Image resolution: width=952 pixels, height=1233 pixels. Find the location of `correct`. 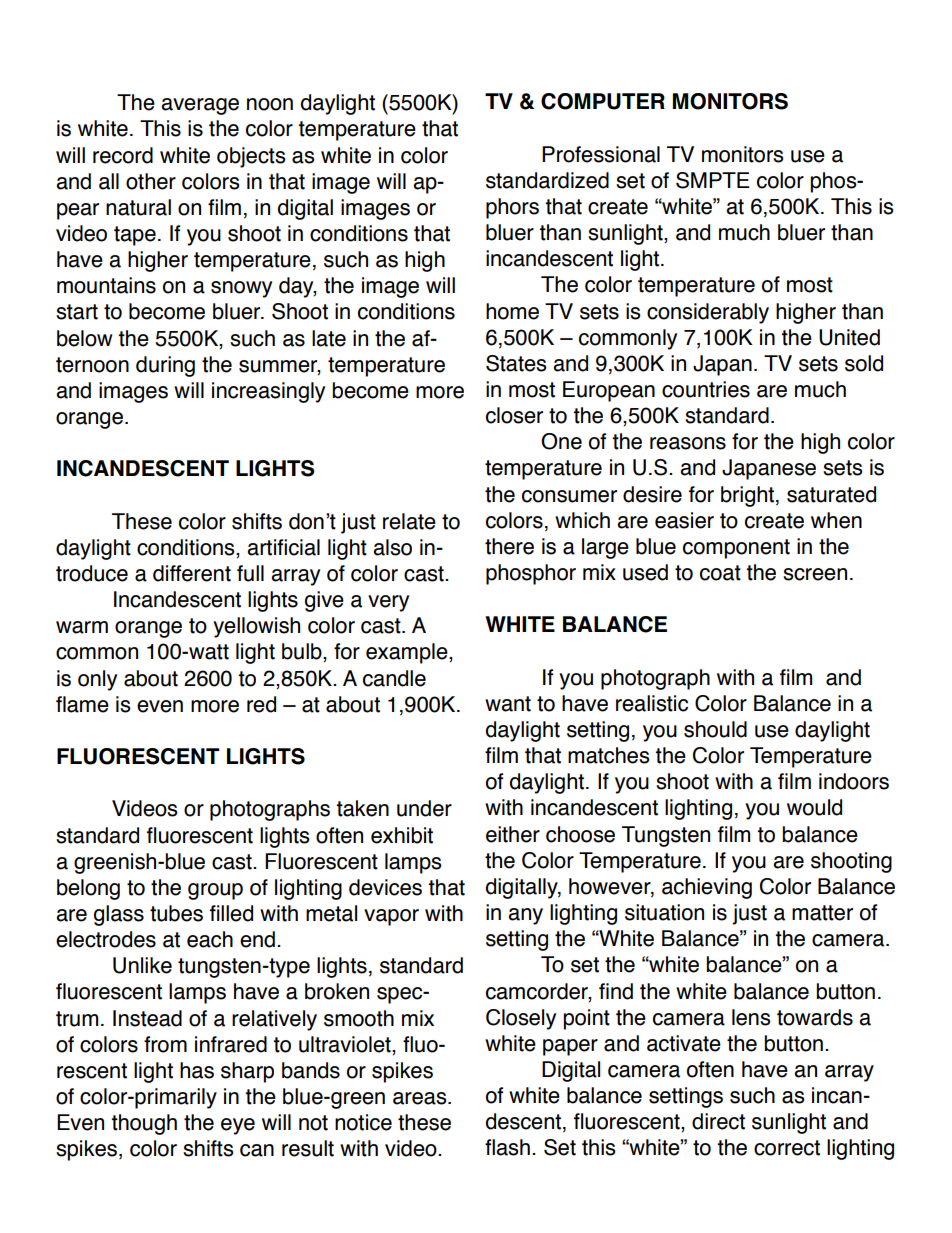

correct is located at coordinates (787, 1148).
